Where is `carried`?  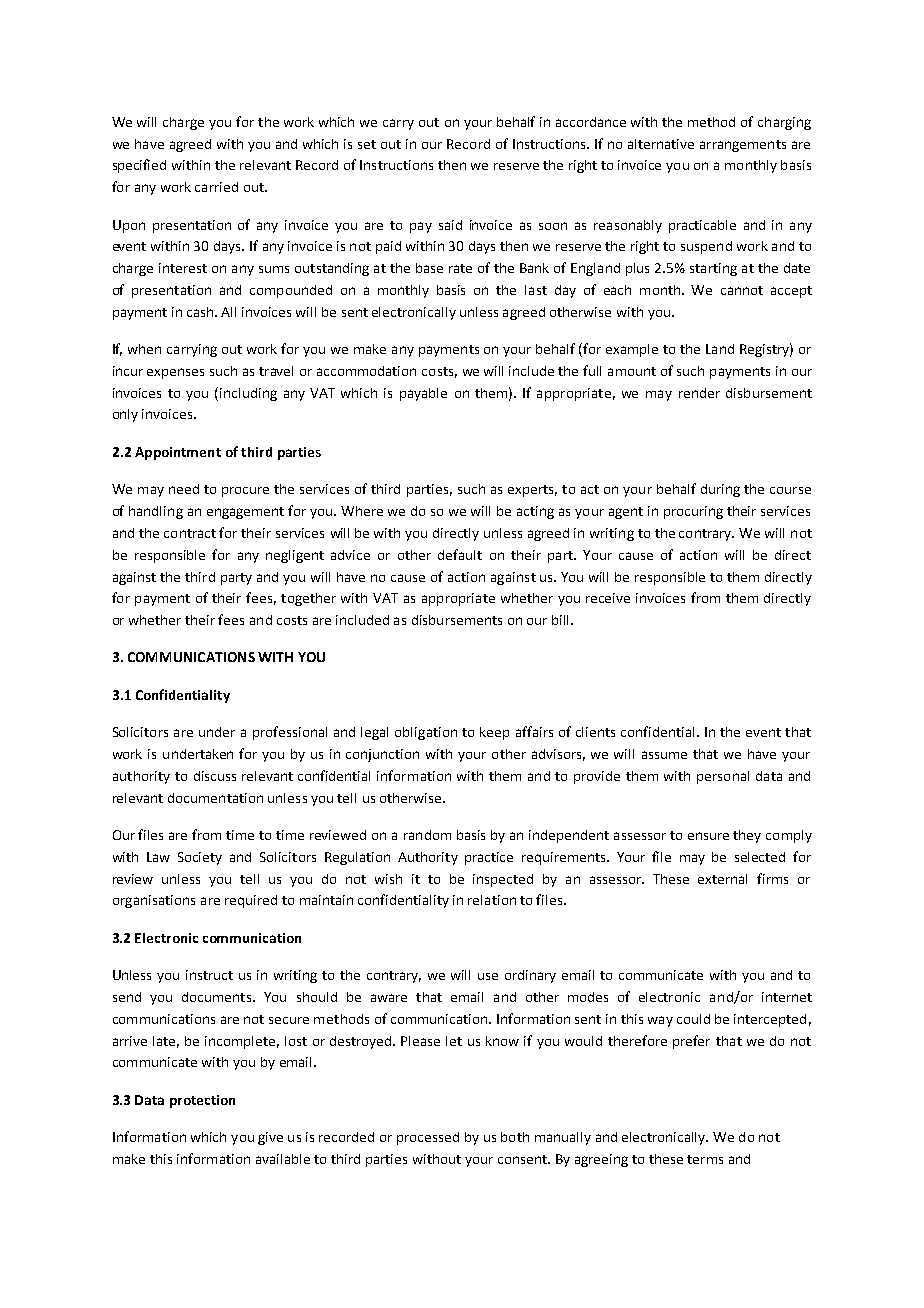 carried is located at coordinates (216, 187).
